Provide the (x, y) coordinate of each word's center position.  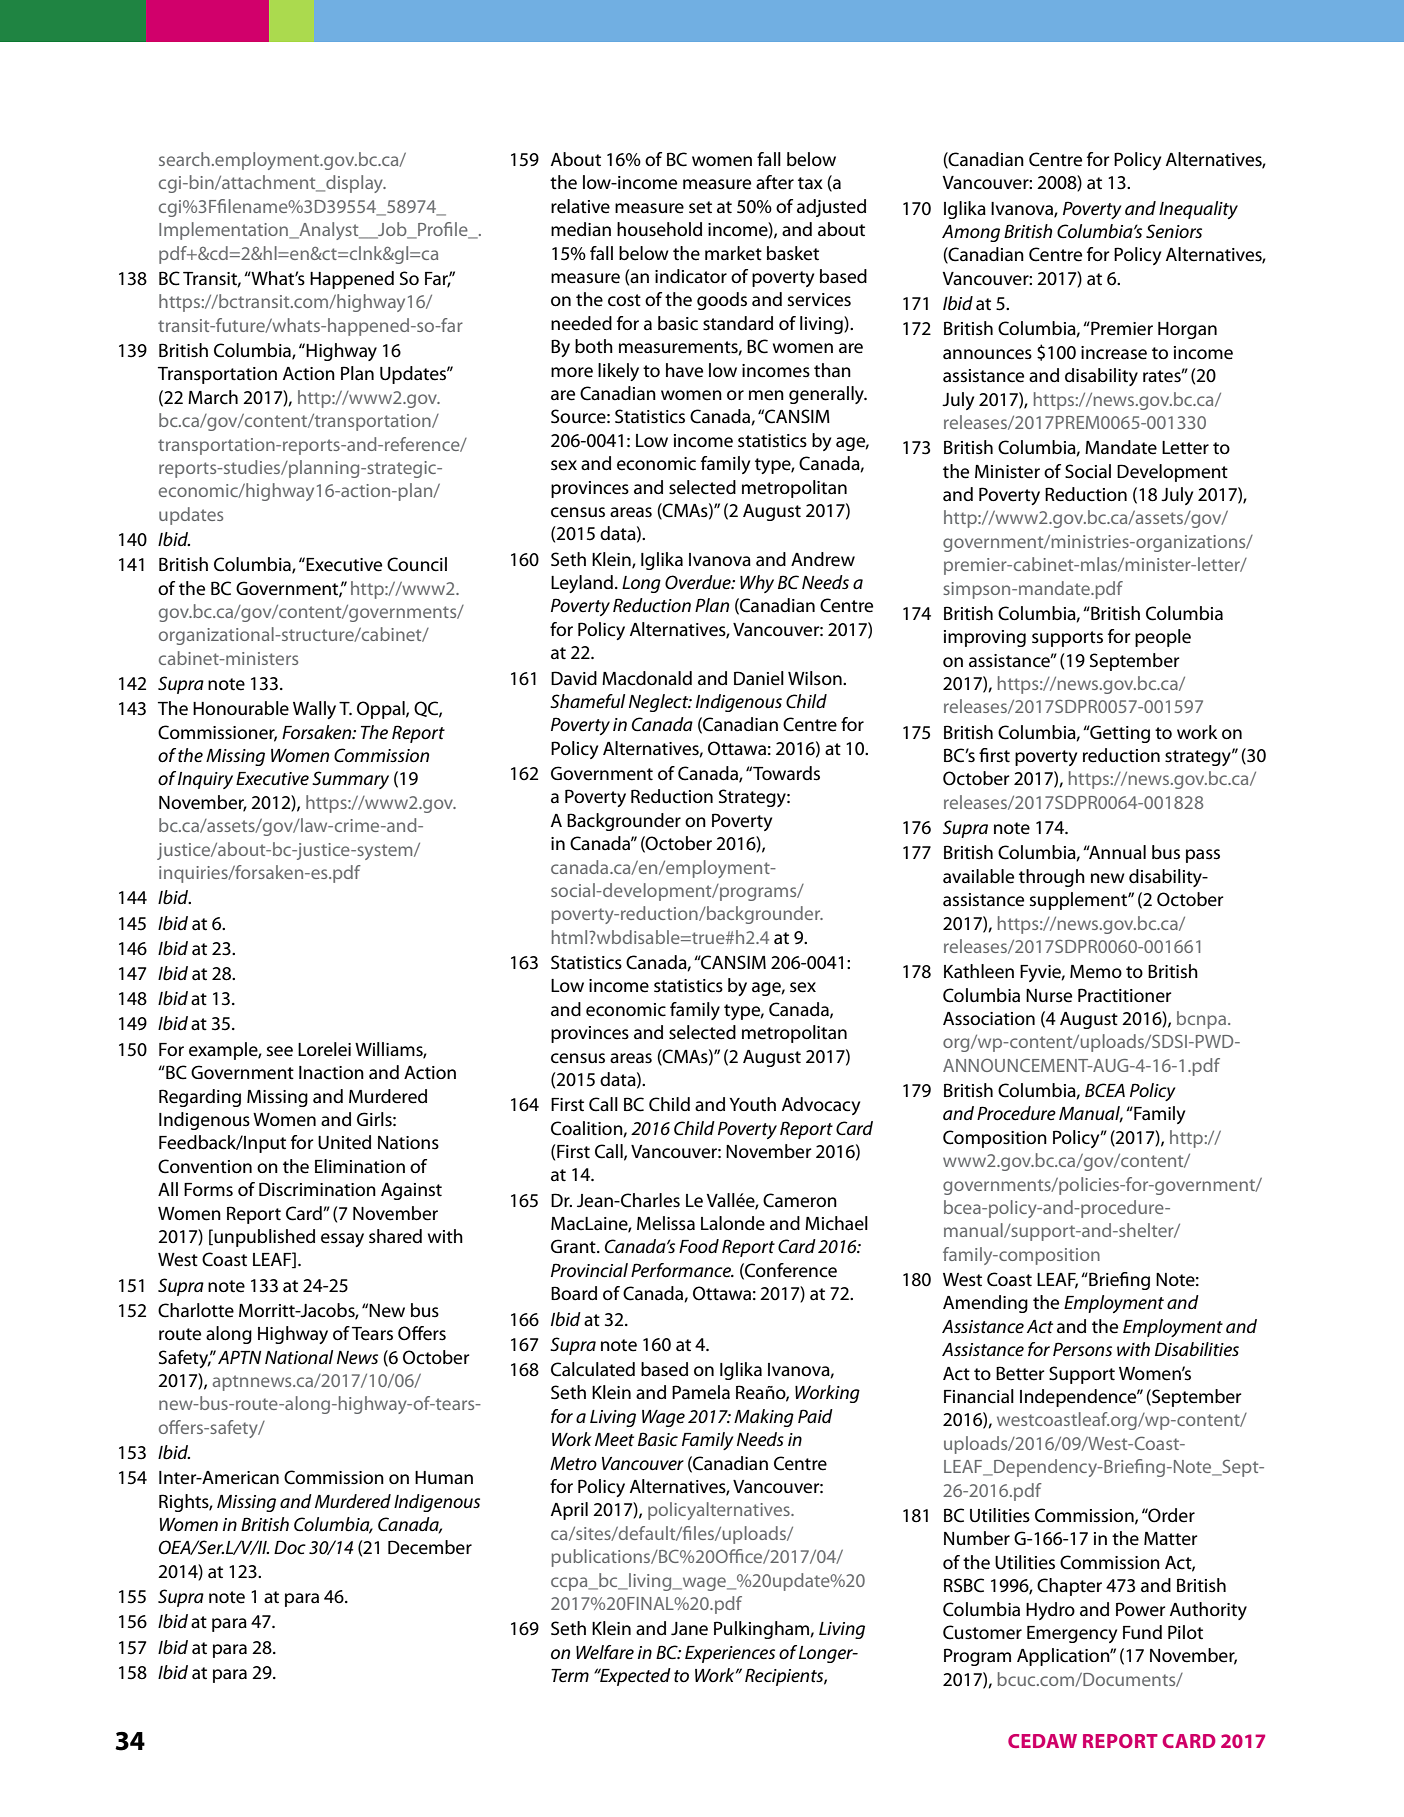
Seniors (1174, 231)
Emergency (1072, 1634)
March (213, 397)
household (659, 229)
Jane (689, 1629)
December (430, 1547)
